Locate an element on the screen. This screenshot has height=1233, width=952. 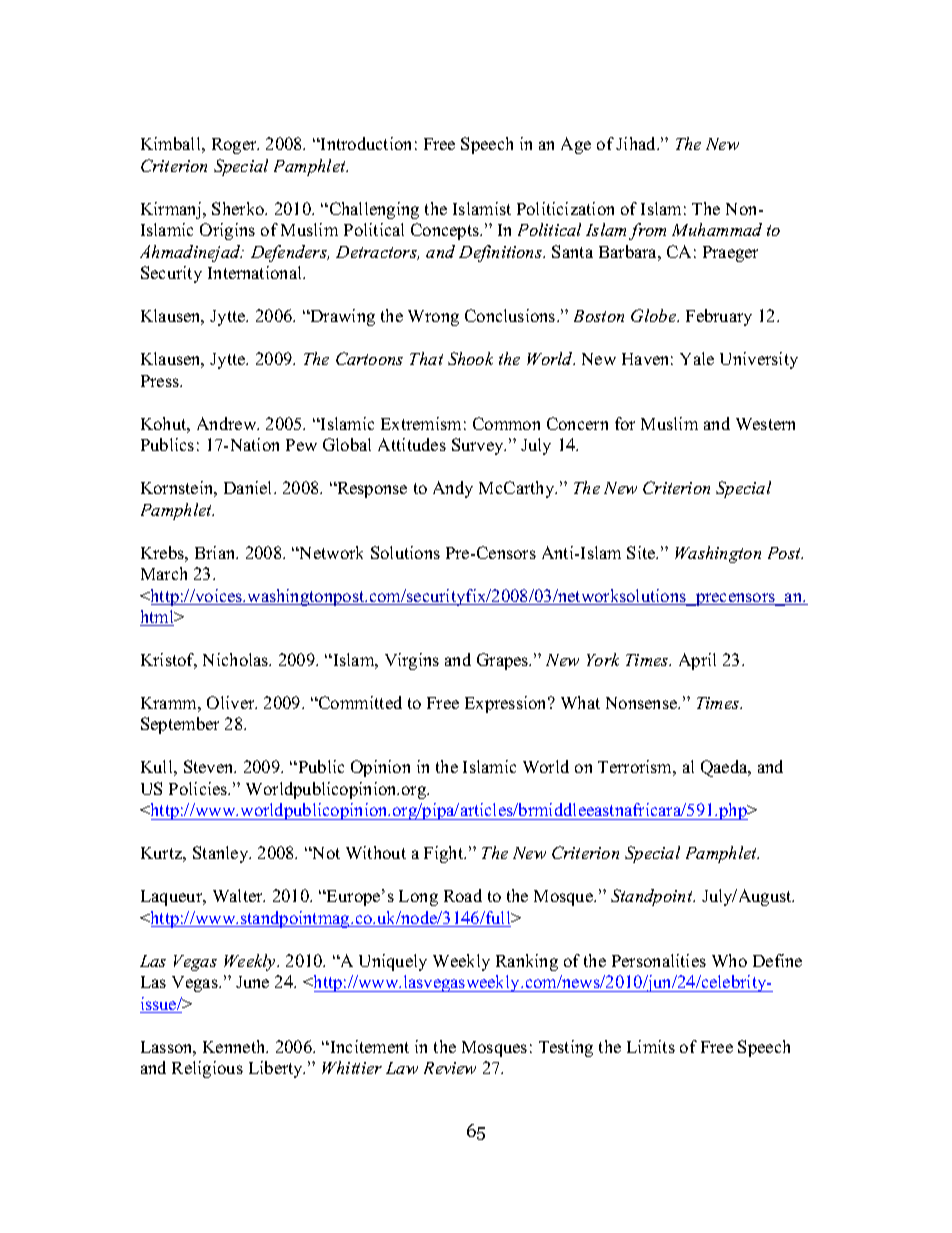
Kenneth is located at coordinates (235, 1046).
